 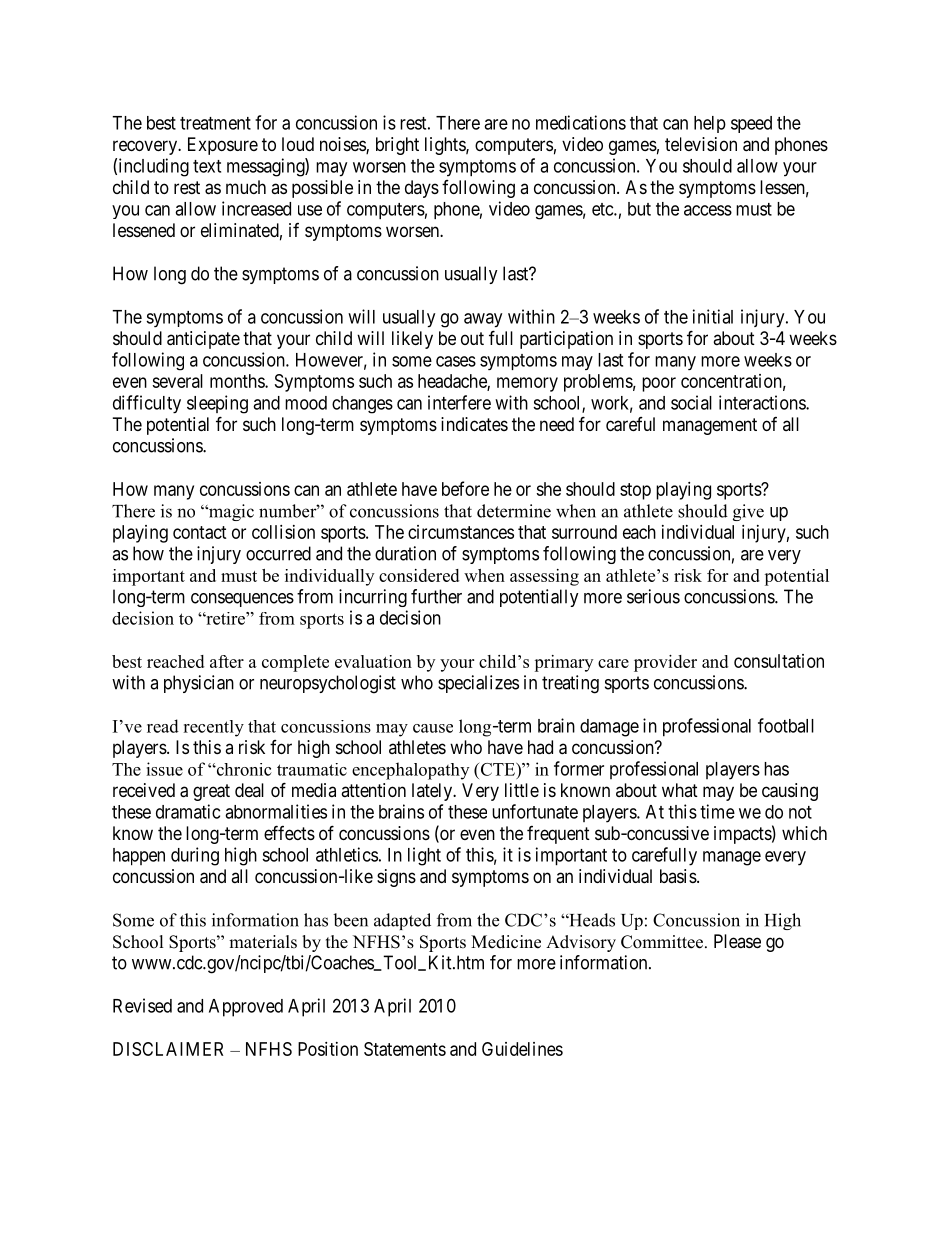 What do you see at coordinates (701, 144) in the document?
I see `television` at bounding box center [701, 144].
